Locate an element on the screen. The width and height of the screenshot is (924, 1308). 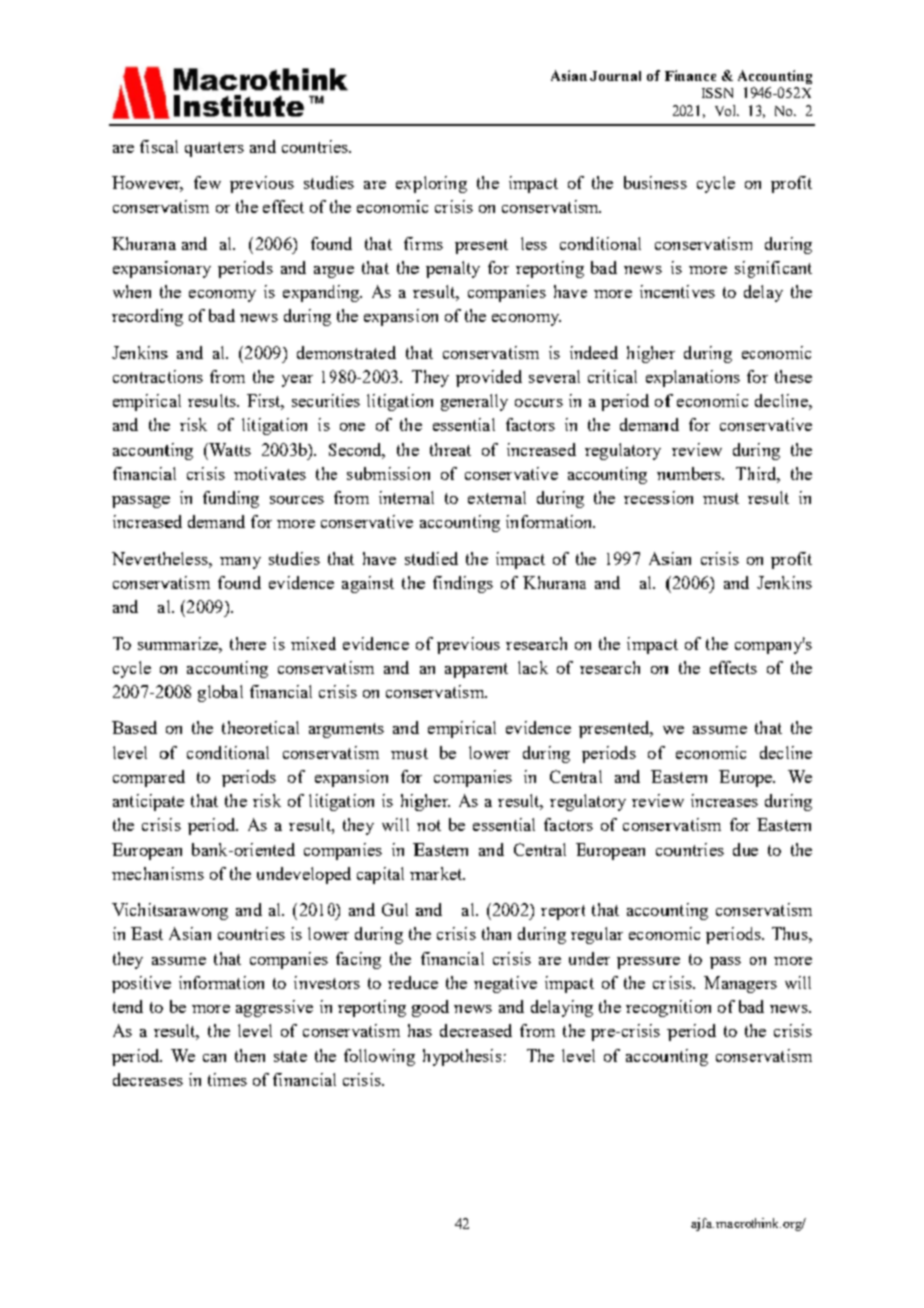
Watts is located at coordinates (229, 449).
